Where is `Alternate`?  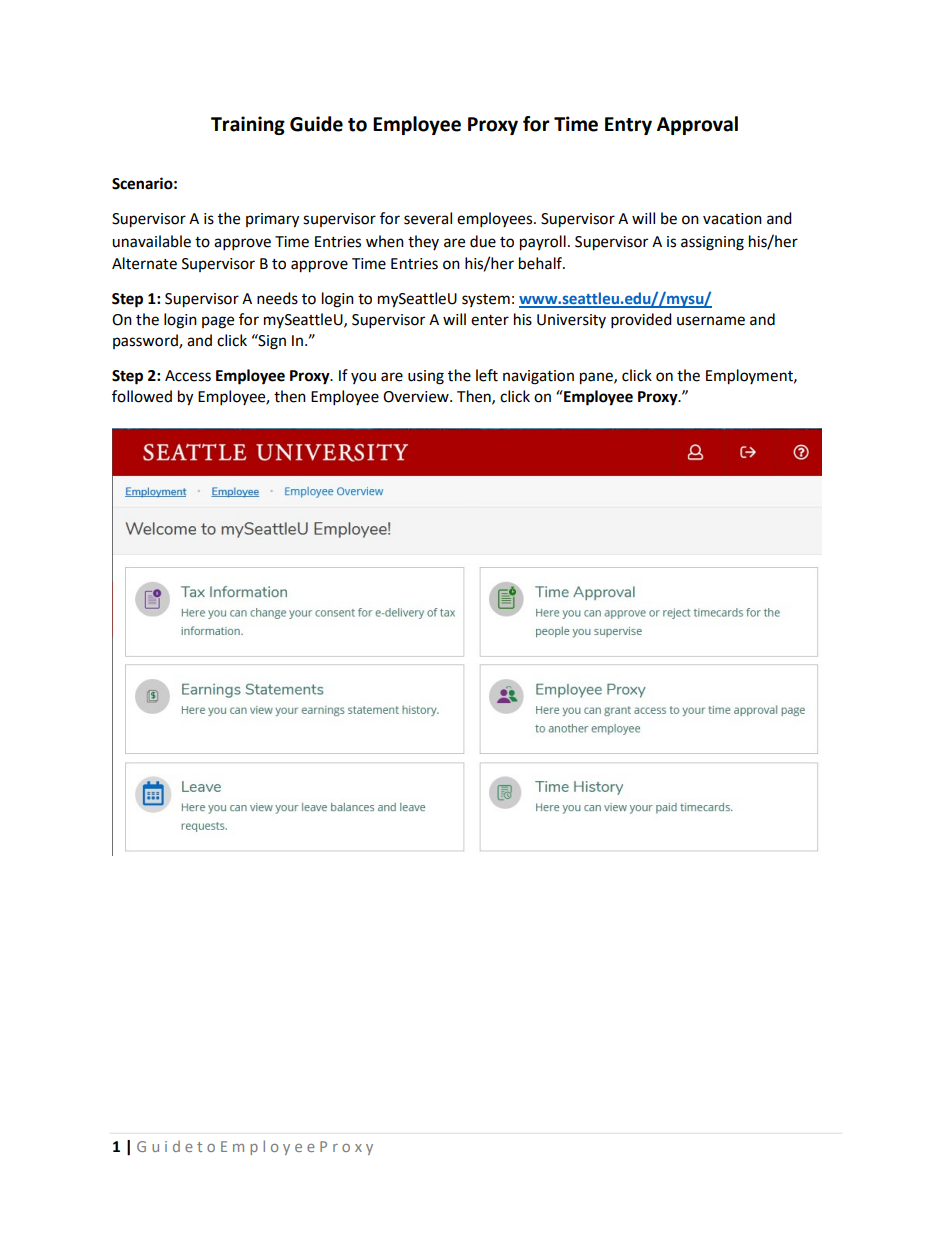 Alternate is located at coordinates (144, 263).
